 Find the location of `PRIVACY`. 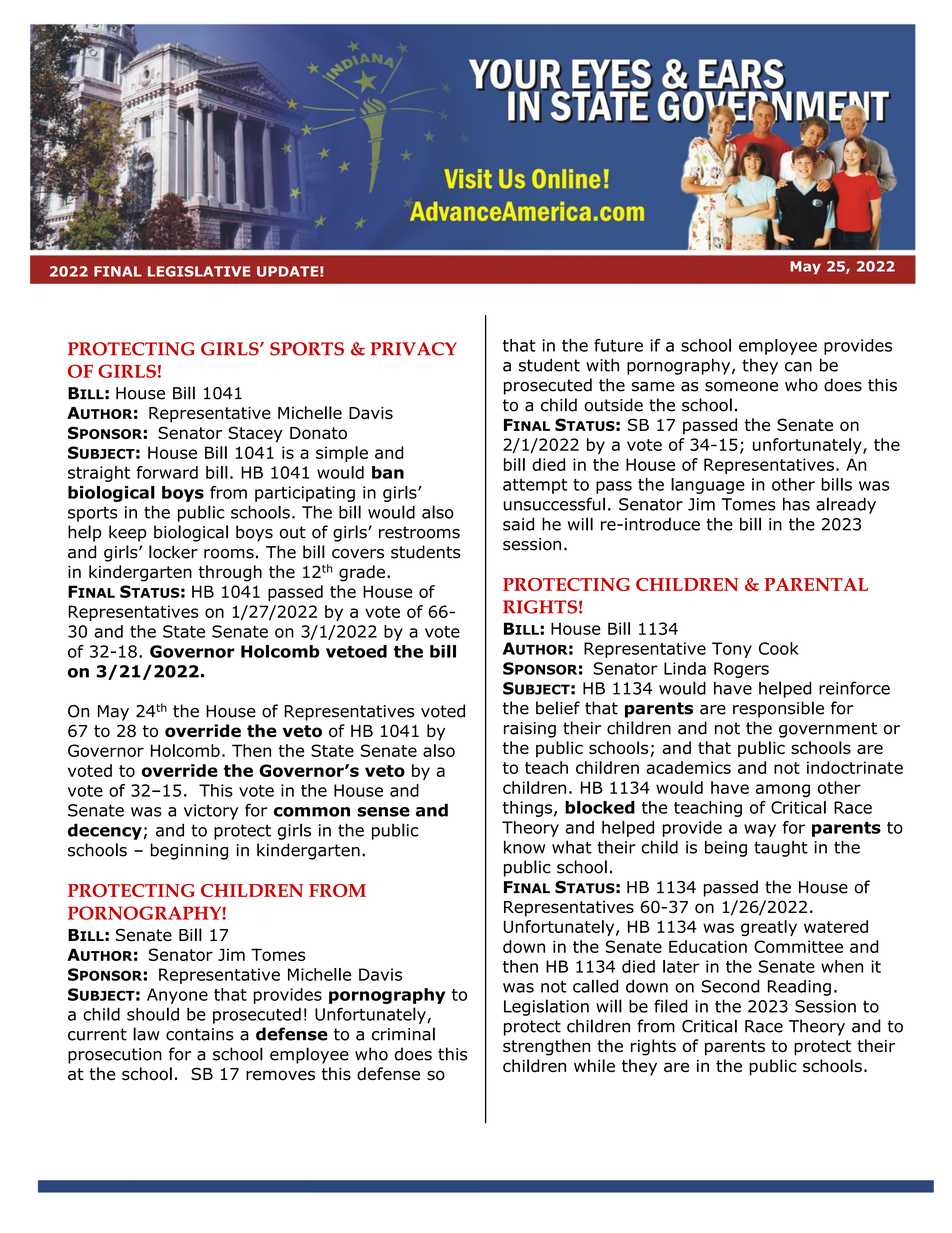

PRIVACY is located at coordinates (414, 349).
